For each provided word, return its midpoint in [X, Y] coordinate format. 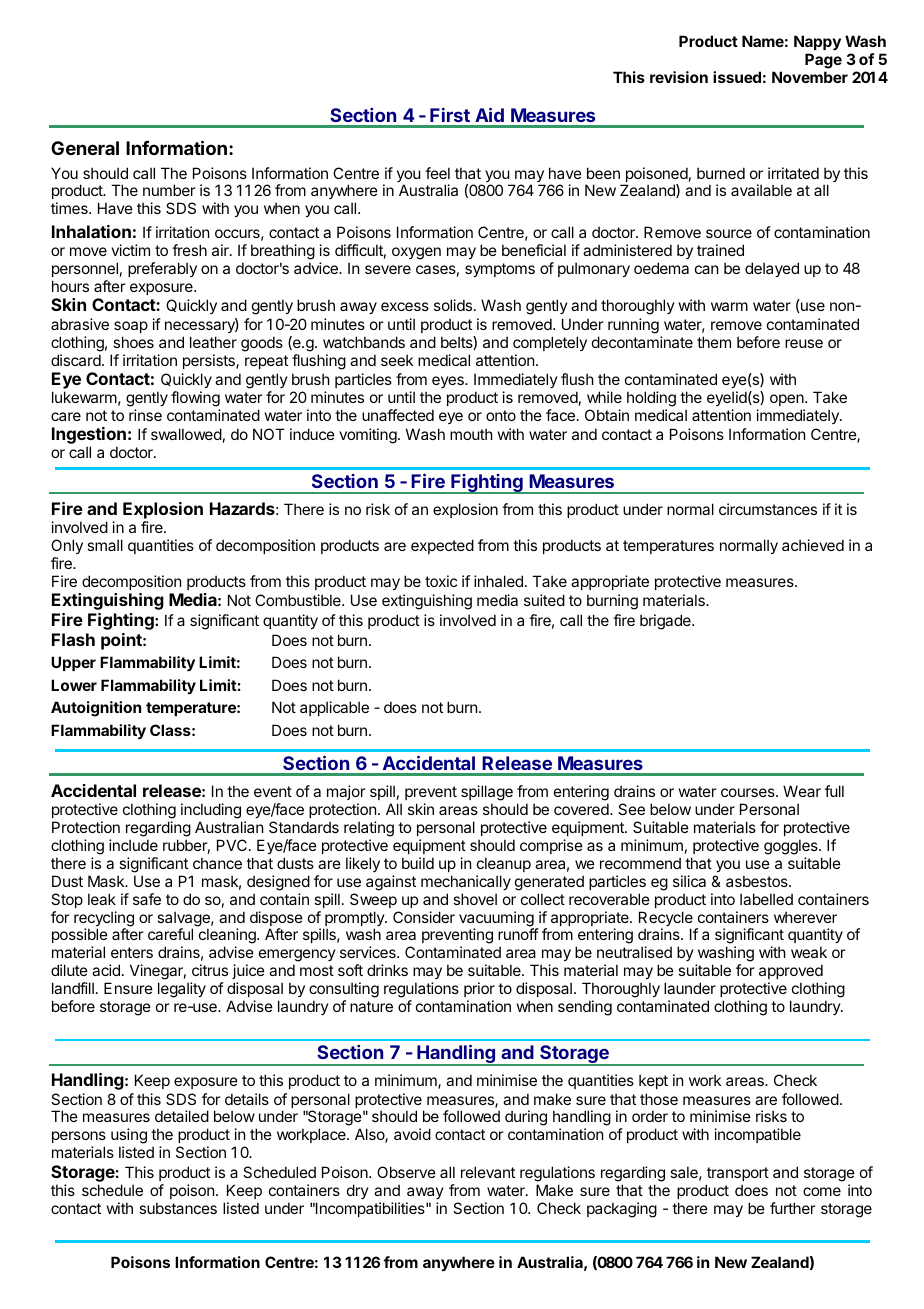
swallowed [186, 434]
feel [437, 173]
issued [737, 77]
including [211, 812]
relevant [488, 1172]
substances [178, 1208]
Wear [802, 791]
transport [738, 1174]
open [788, 400]
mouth [471, 434]
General [85, 148]
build [418, 863]
